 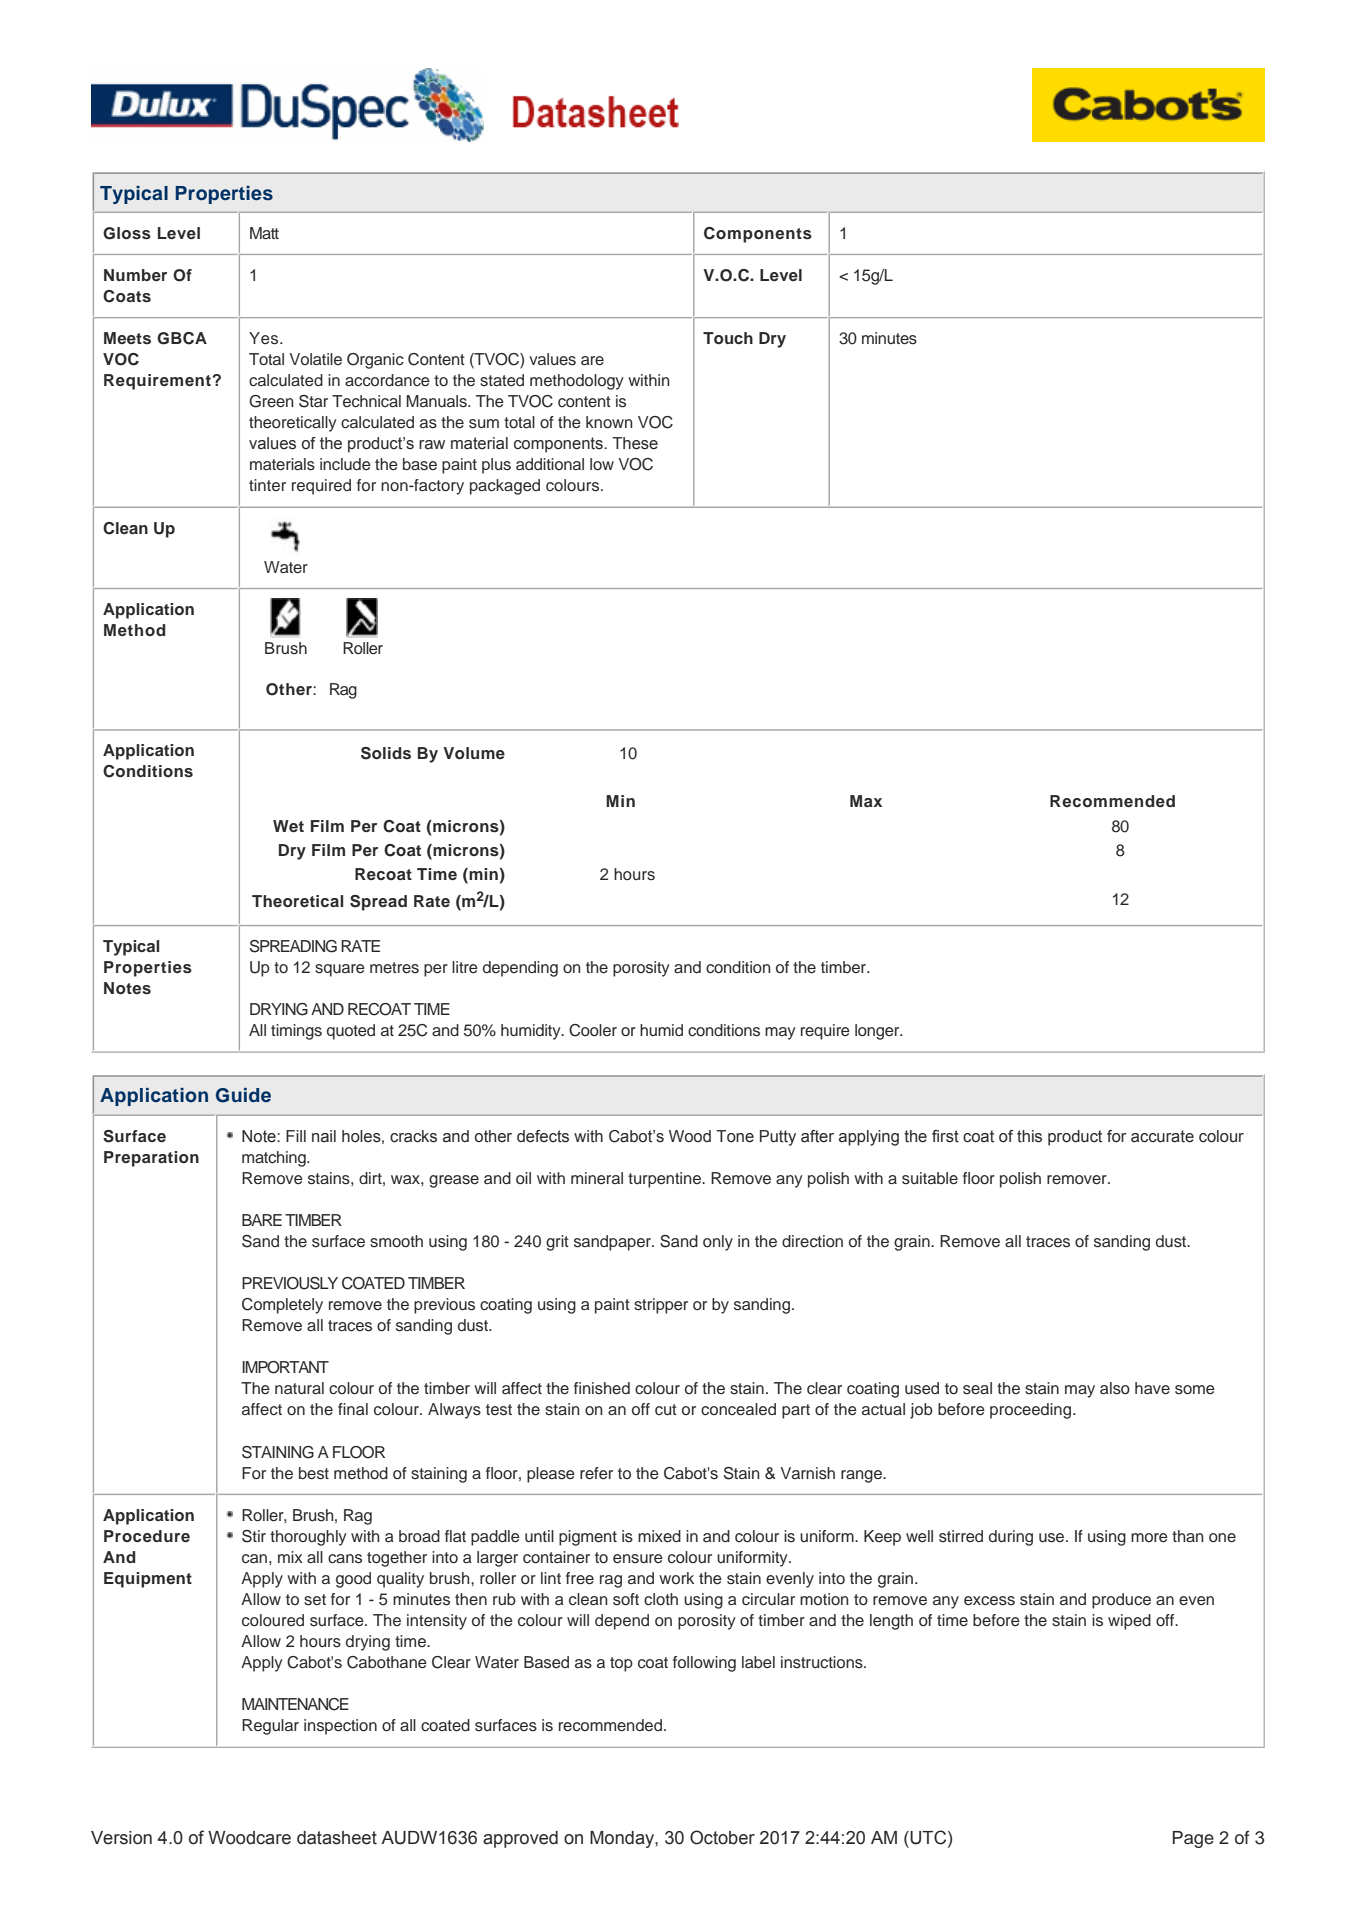 What do you see at coordinates (728, 338) in the screenshot?
I see `Touch` at bounding box center [728, 338].
